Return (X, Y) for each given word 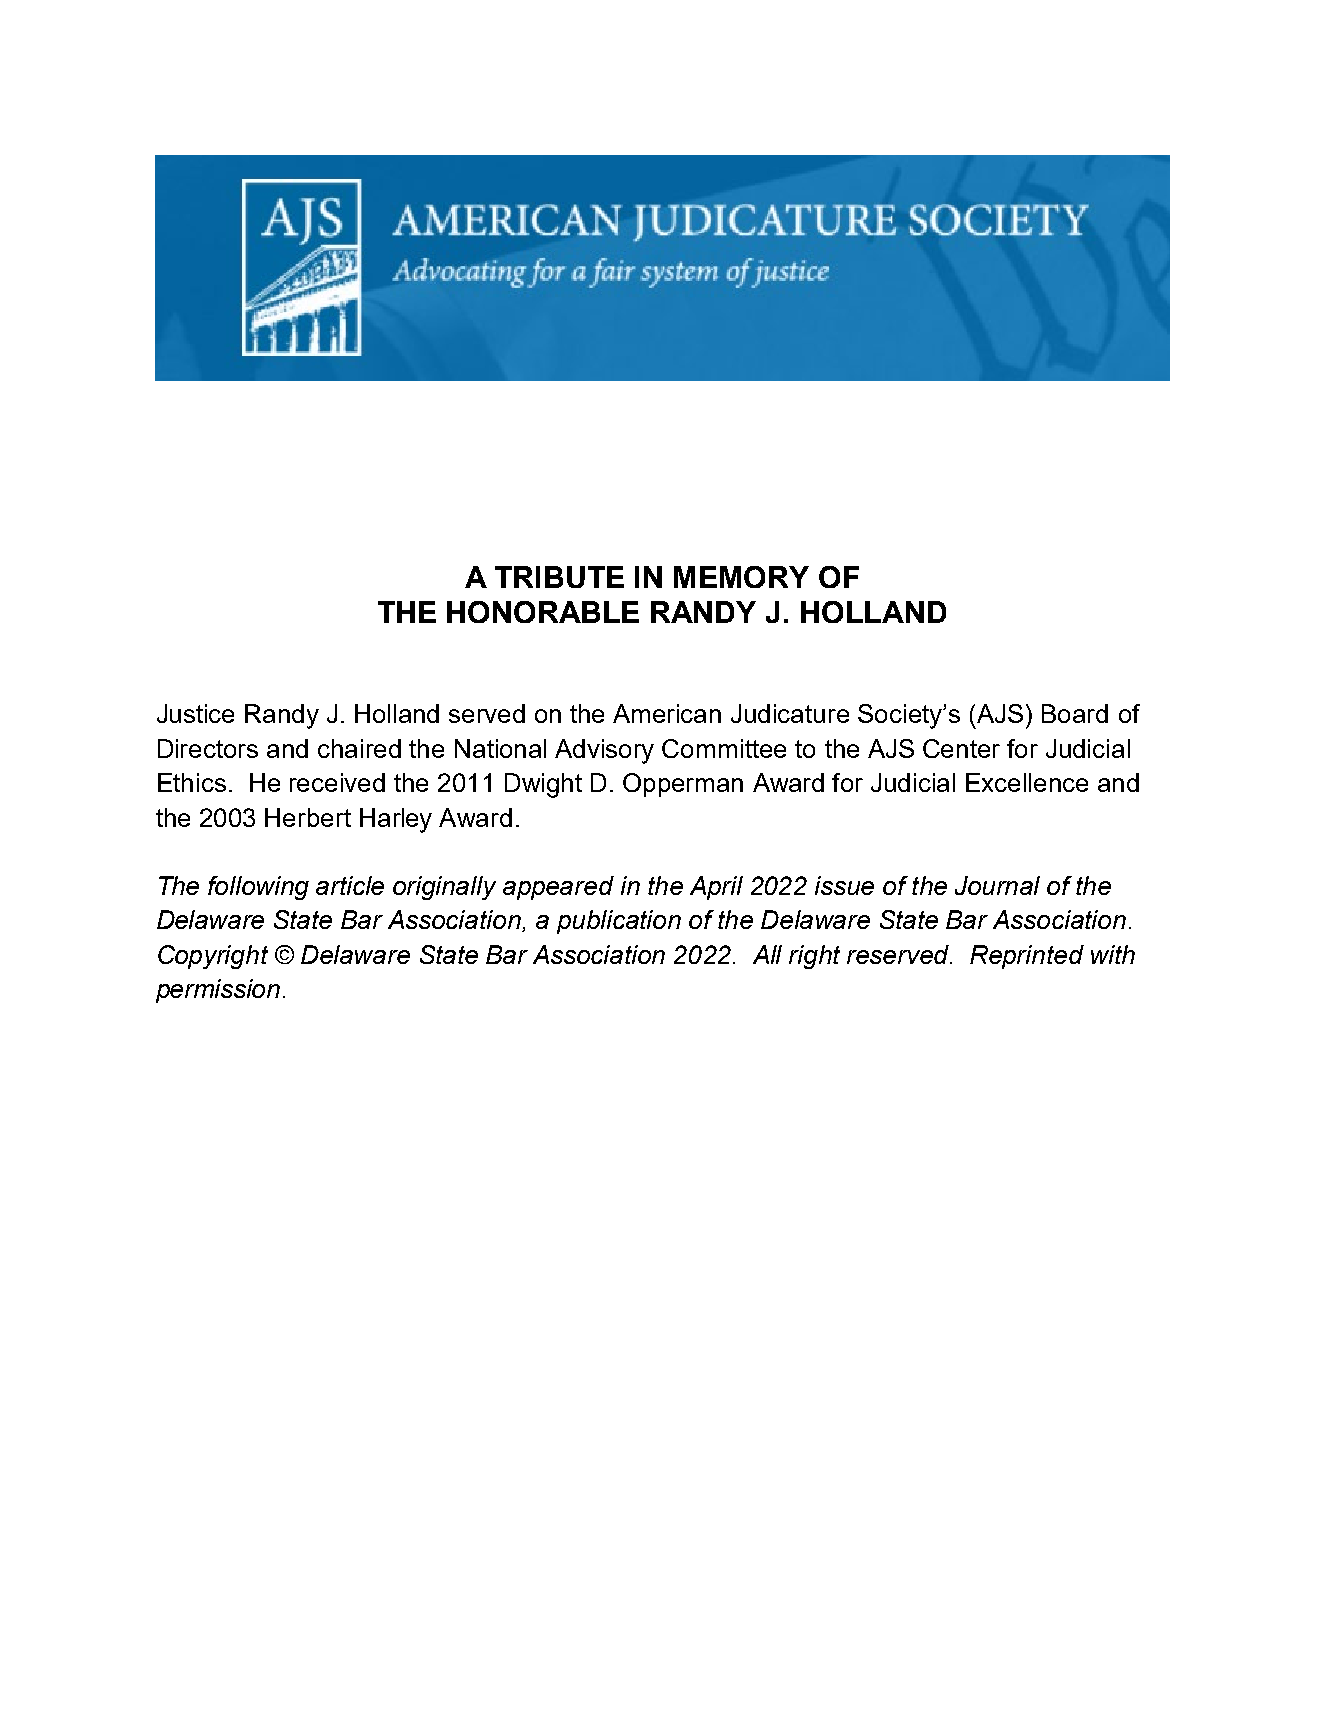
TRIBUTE (559, 577)
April (716, 888)
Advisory (604, 751)
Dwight (543, 785)
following (258, 888)
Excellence (1027, 782)
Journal (997, 885)
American (667, 713)
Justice (195, 713)
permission (218, 991)
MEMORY (741, 577)
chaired (359, 748)
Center (961, 748)
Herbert (308, 817)
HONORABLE (543, 612)
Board (1075, 713)
